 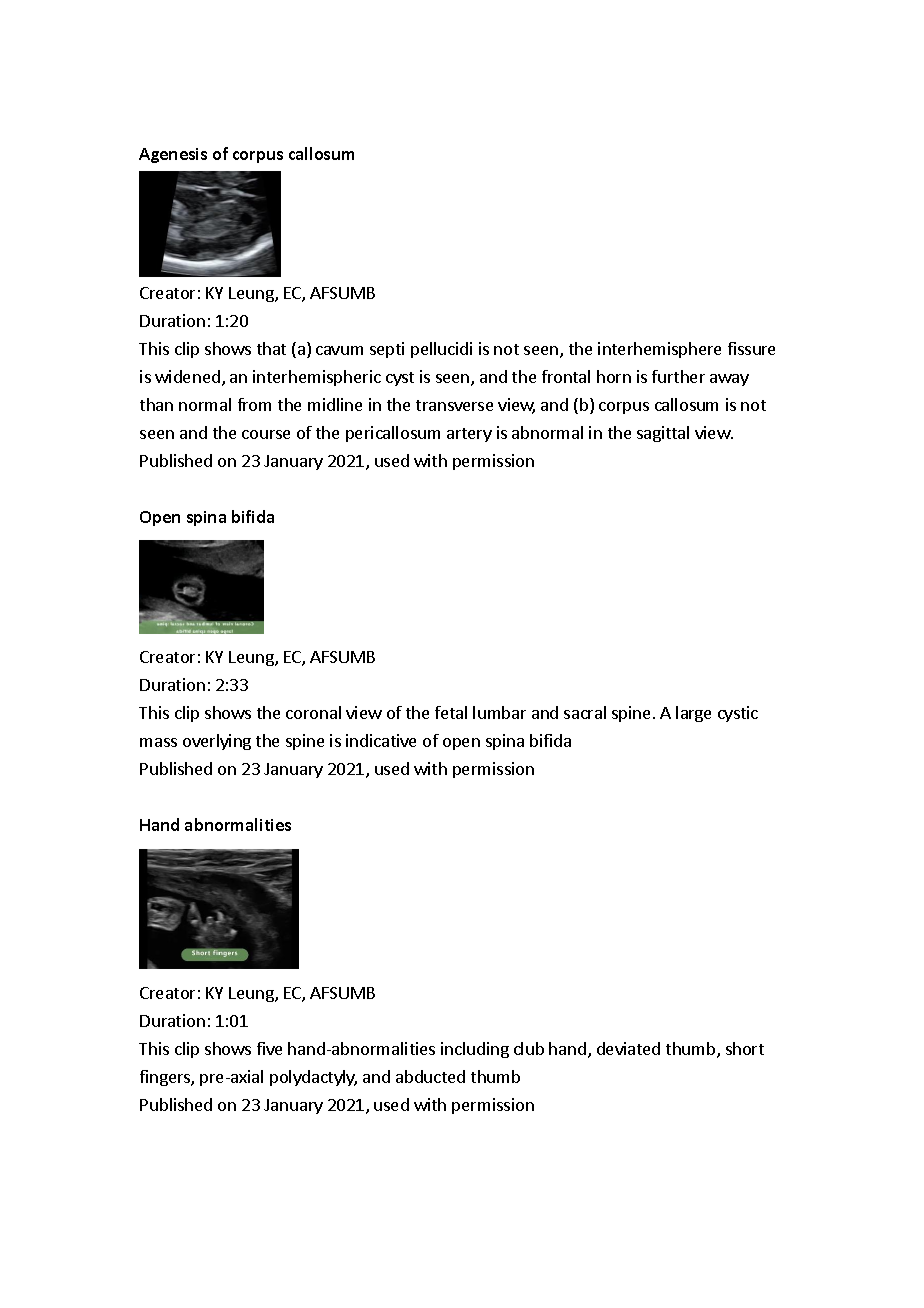 What do you see at coordinates (693, 714) in the screenshot?
I see `large` at bounding box center [693, 714].
